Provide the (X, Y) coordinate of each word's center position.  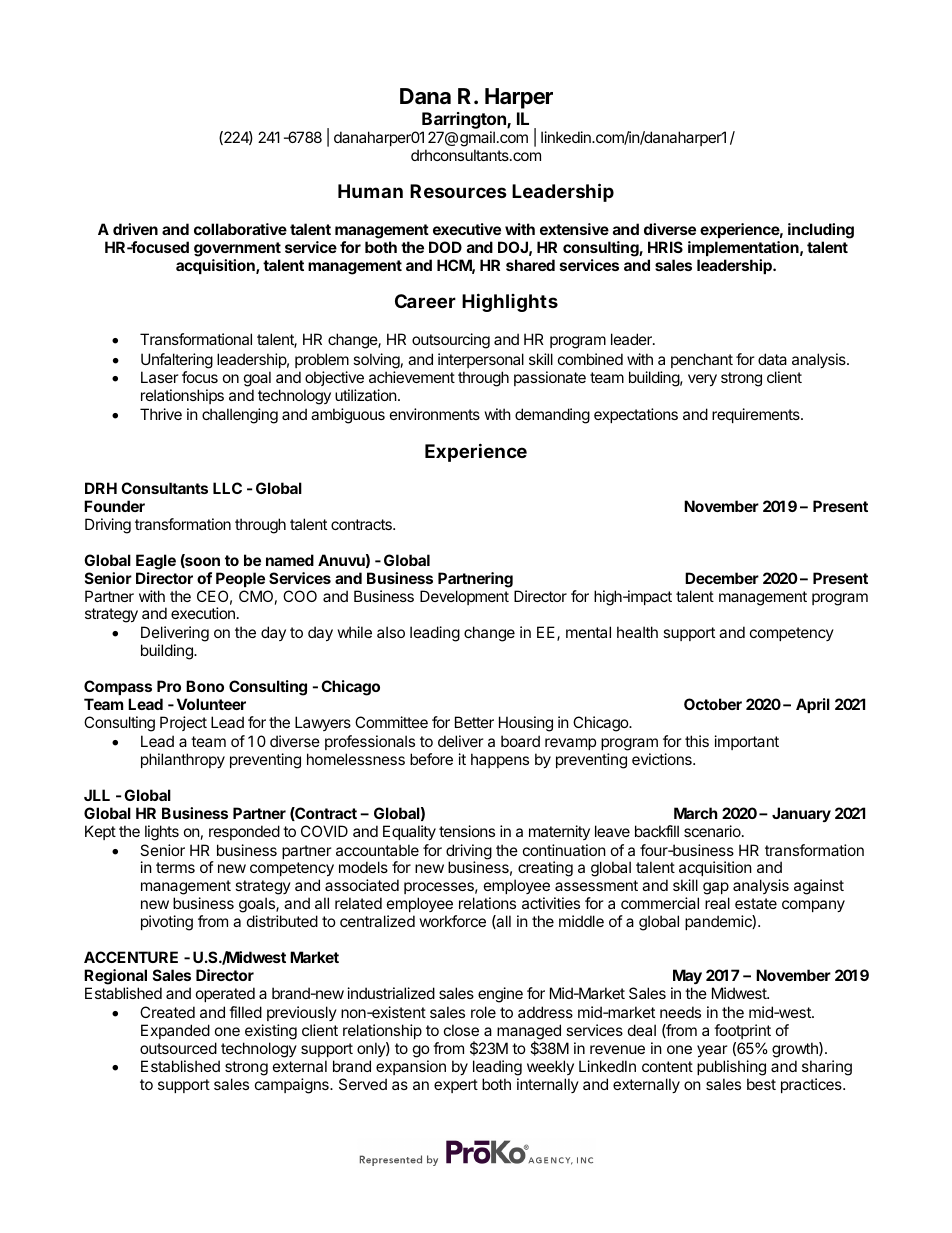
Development (464, 597)
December (722, 578)
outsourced (178, 1048)
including (821, 231)
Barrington (465, 120)
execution (203, 613)
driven (135, 229)
